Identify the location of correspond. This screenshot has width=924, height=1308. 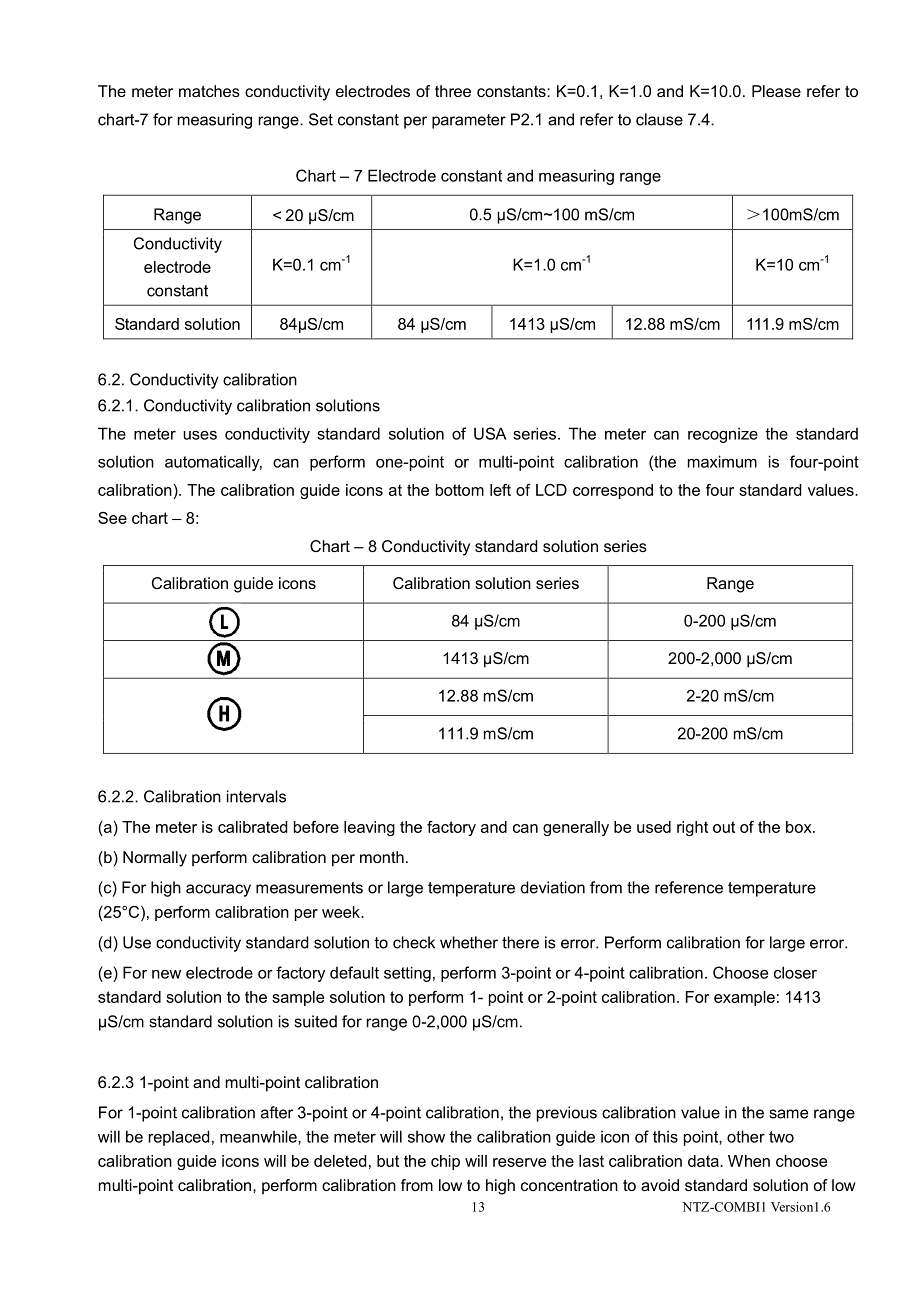
(613, 491).
